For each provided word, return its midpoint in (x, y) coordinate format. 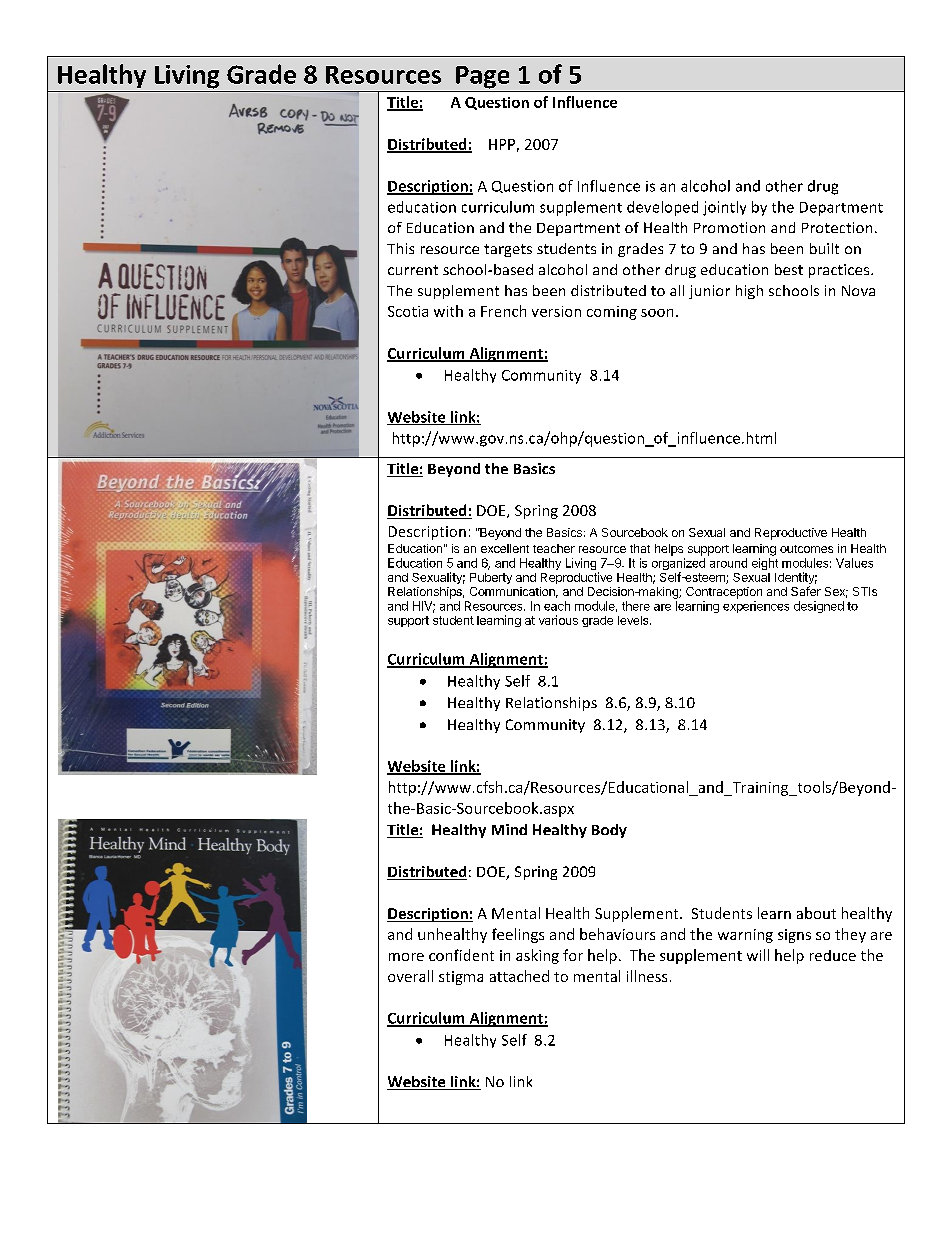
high (749, 292)
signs (794, 936)
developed (662, 208)
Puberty (491, 578)
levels (634, 620)
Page (482, 77)
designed (819, 607)
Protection (837, 227)
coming (612, 313)
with (448, 311)
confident (461, 955)
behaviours (617, 934)
